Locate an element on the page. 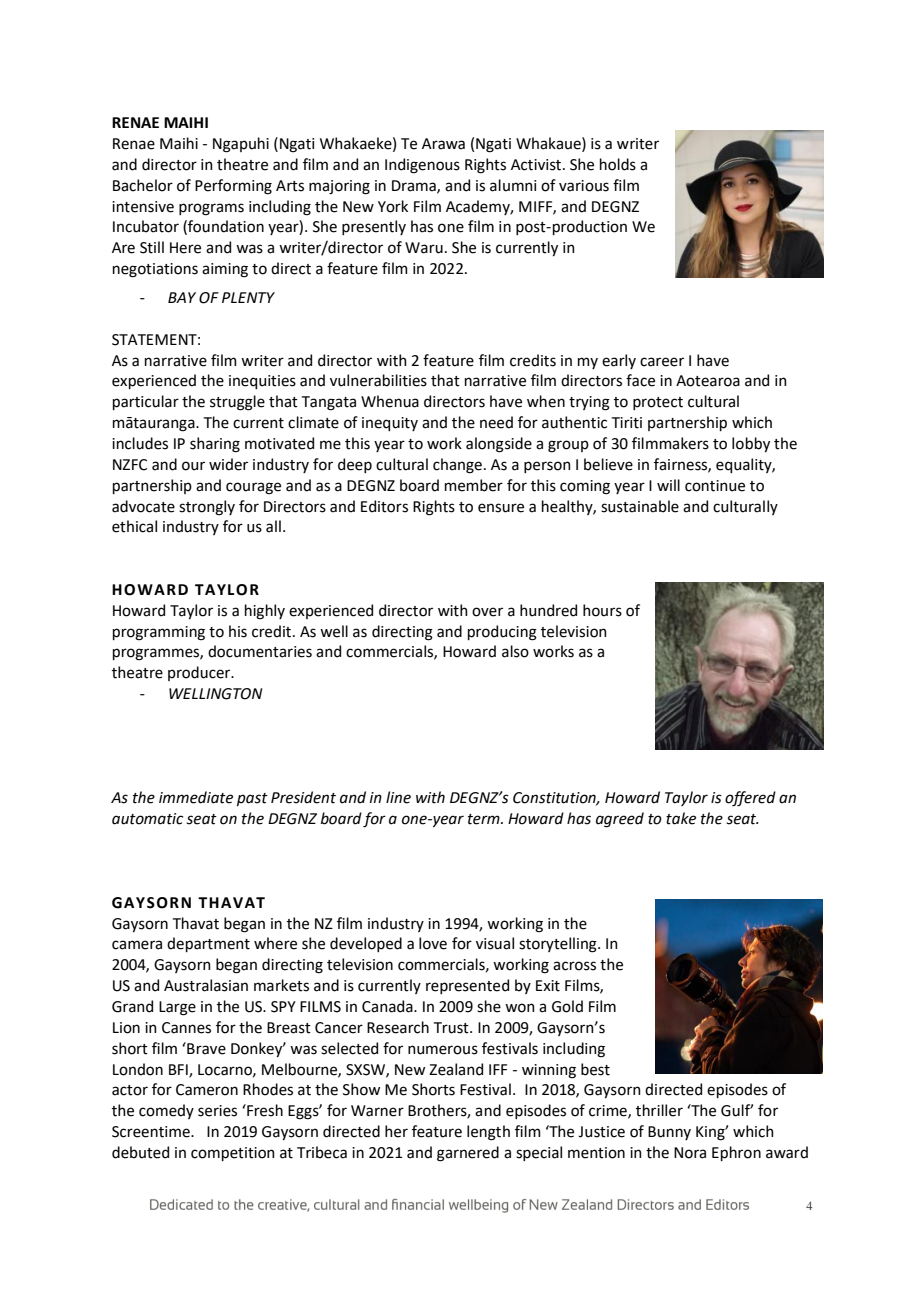 Image resolution: width=924 pixels, height=1308 pixels. producer is located at coordinates (200, 673).
